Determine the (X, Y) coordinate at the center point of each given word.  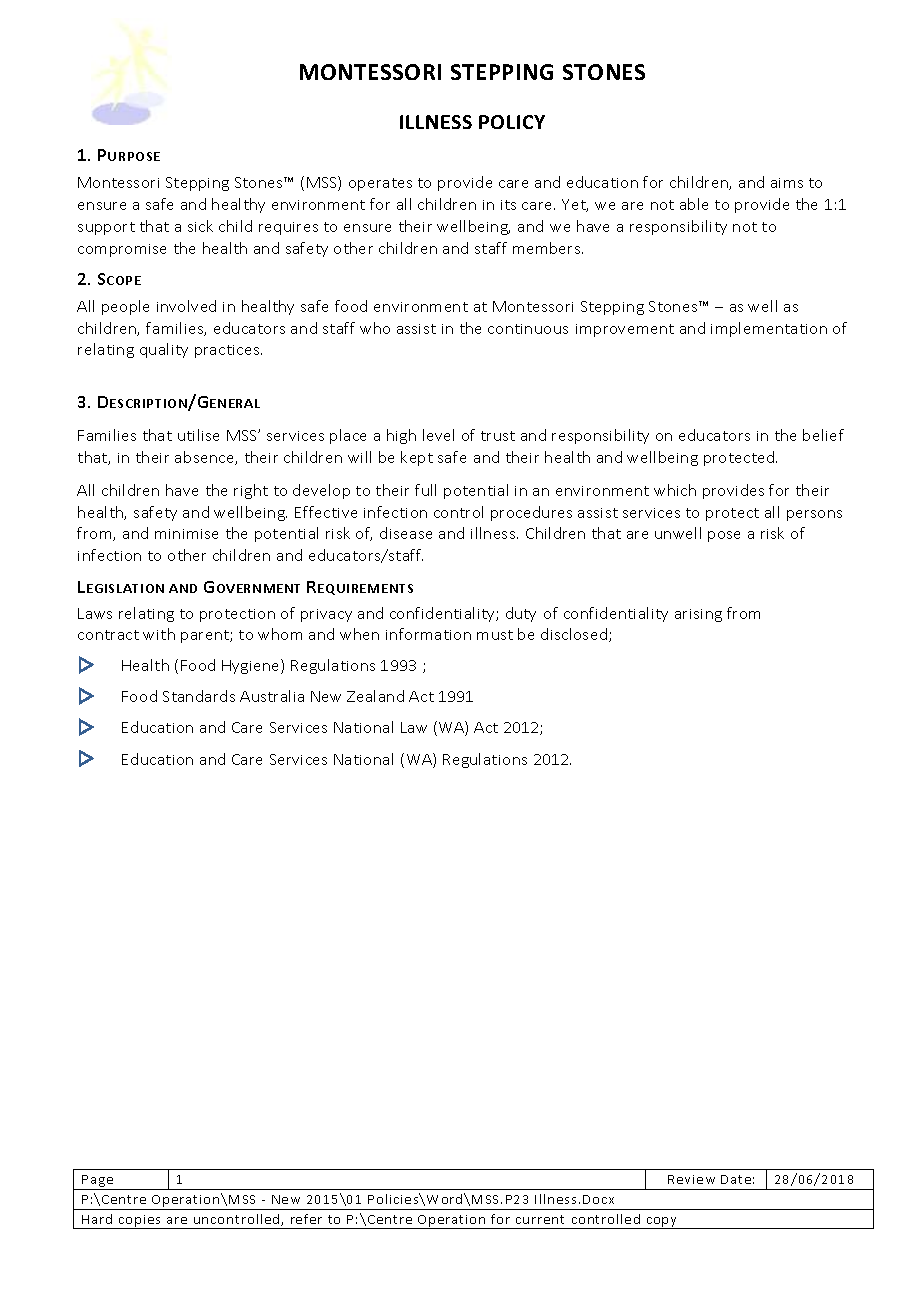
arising (698, 615)
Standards (199, 696)
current (540, 1219)
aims (787, 183)
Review (691, 1179)
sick (200, 226)
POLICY (512, 122)
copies (140, 1222)
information (428, 634)
